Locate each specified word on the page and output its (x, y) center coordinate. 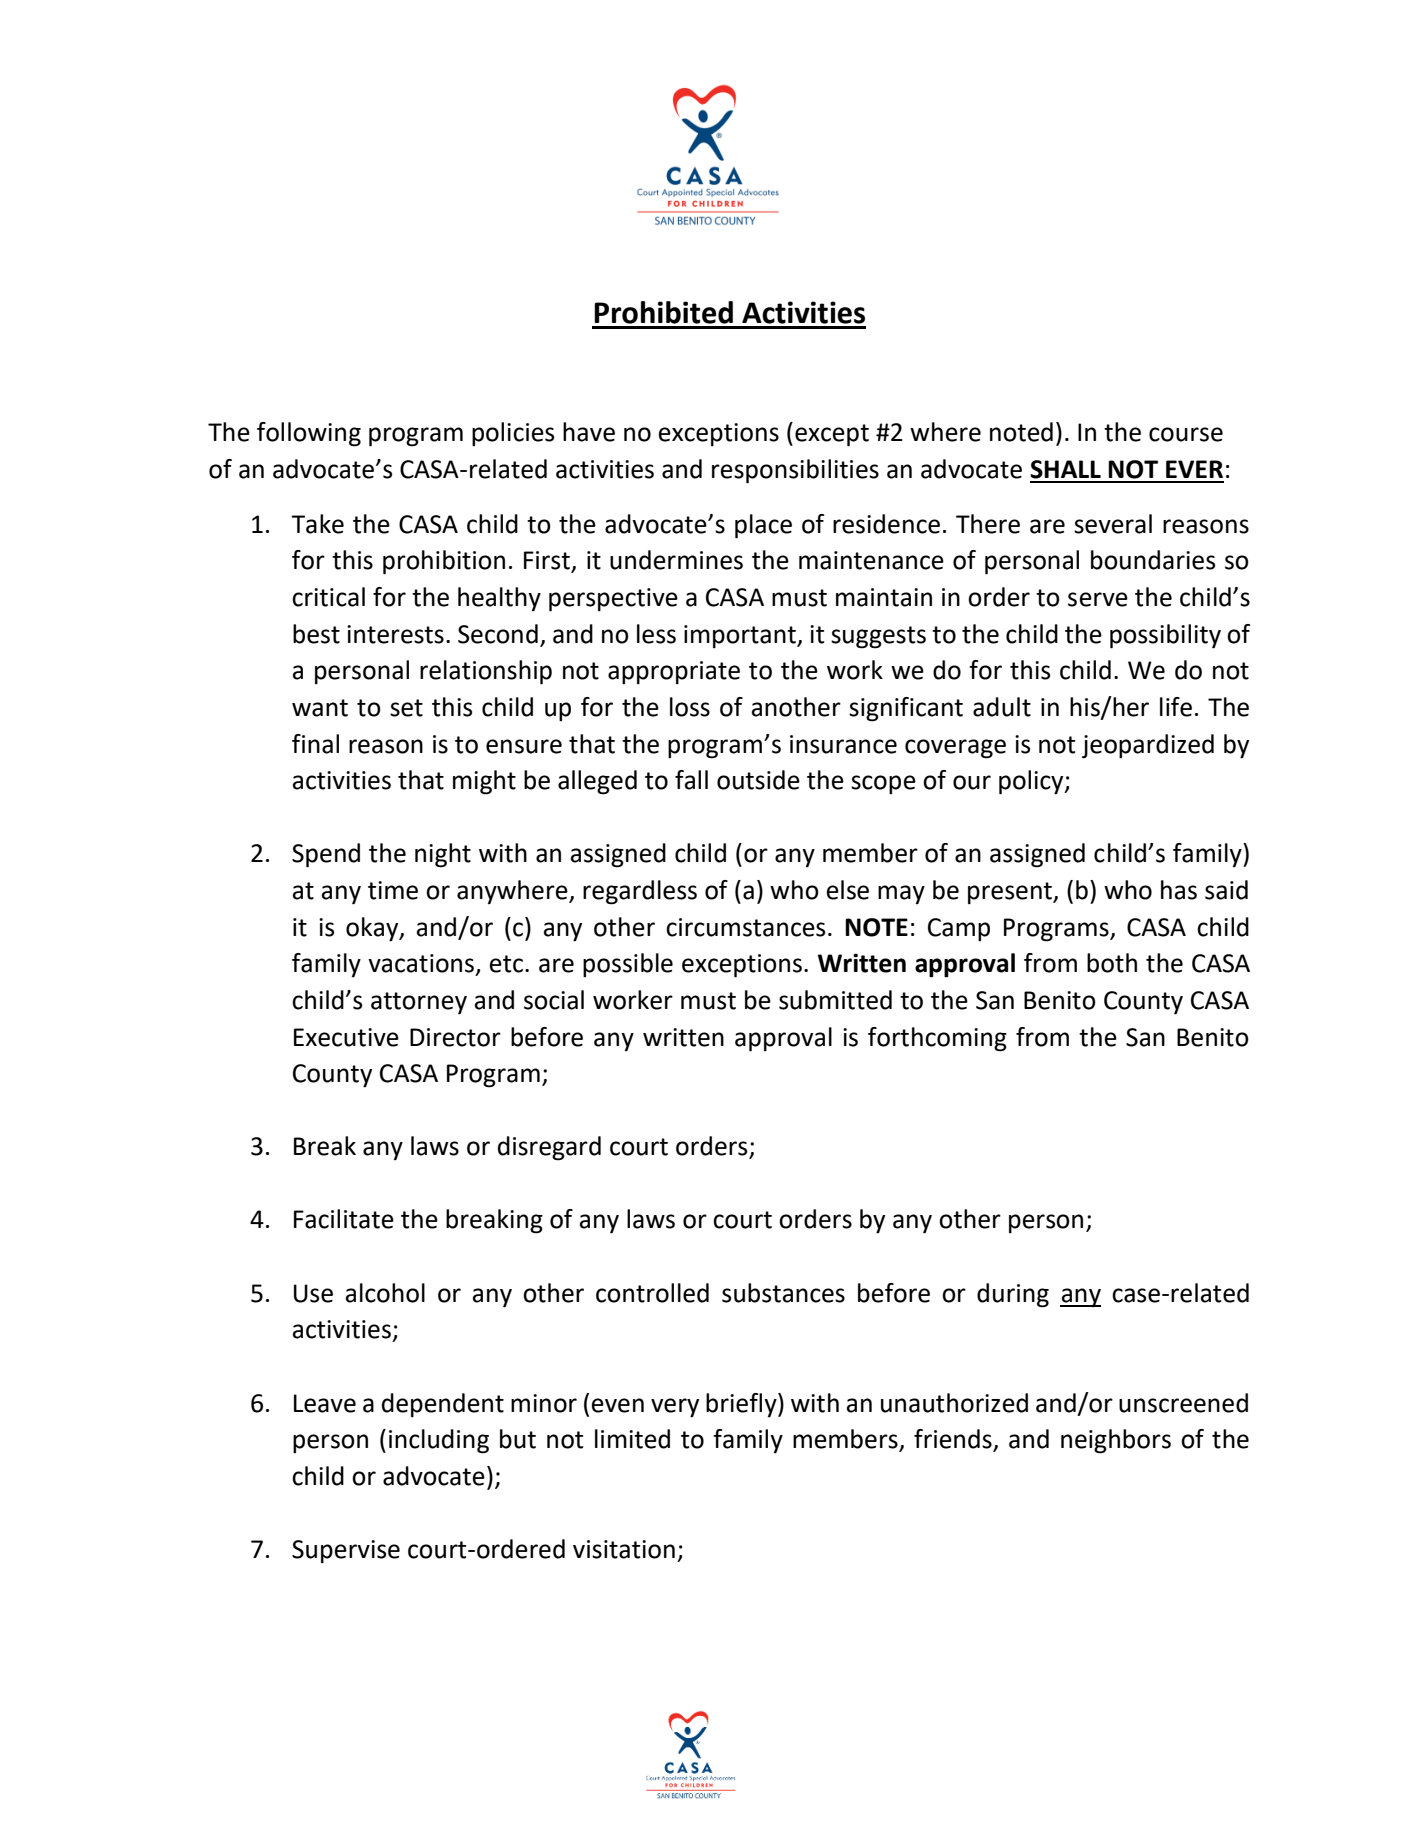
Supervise (346, 1552)
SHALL (1065, 469)
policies (513, 434)
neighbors (1116, 1441)
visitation (624, 1549)
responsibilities (795, 471)
